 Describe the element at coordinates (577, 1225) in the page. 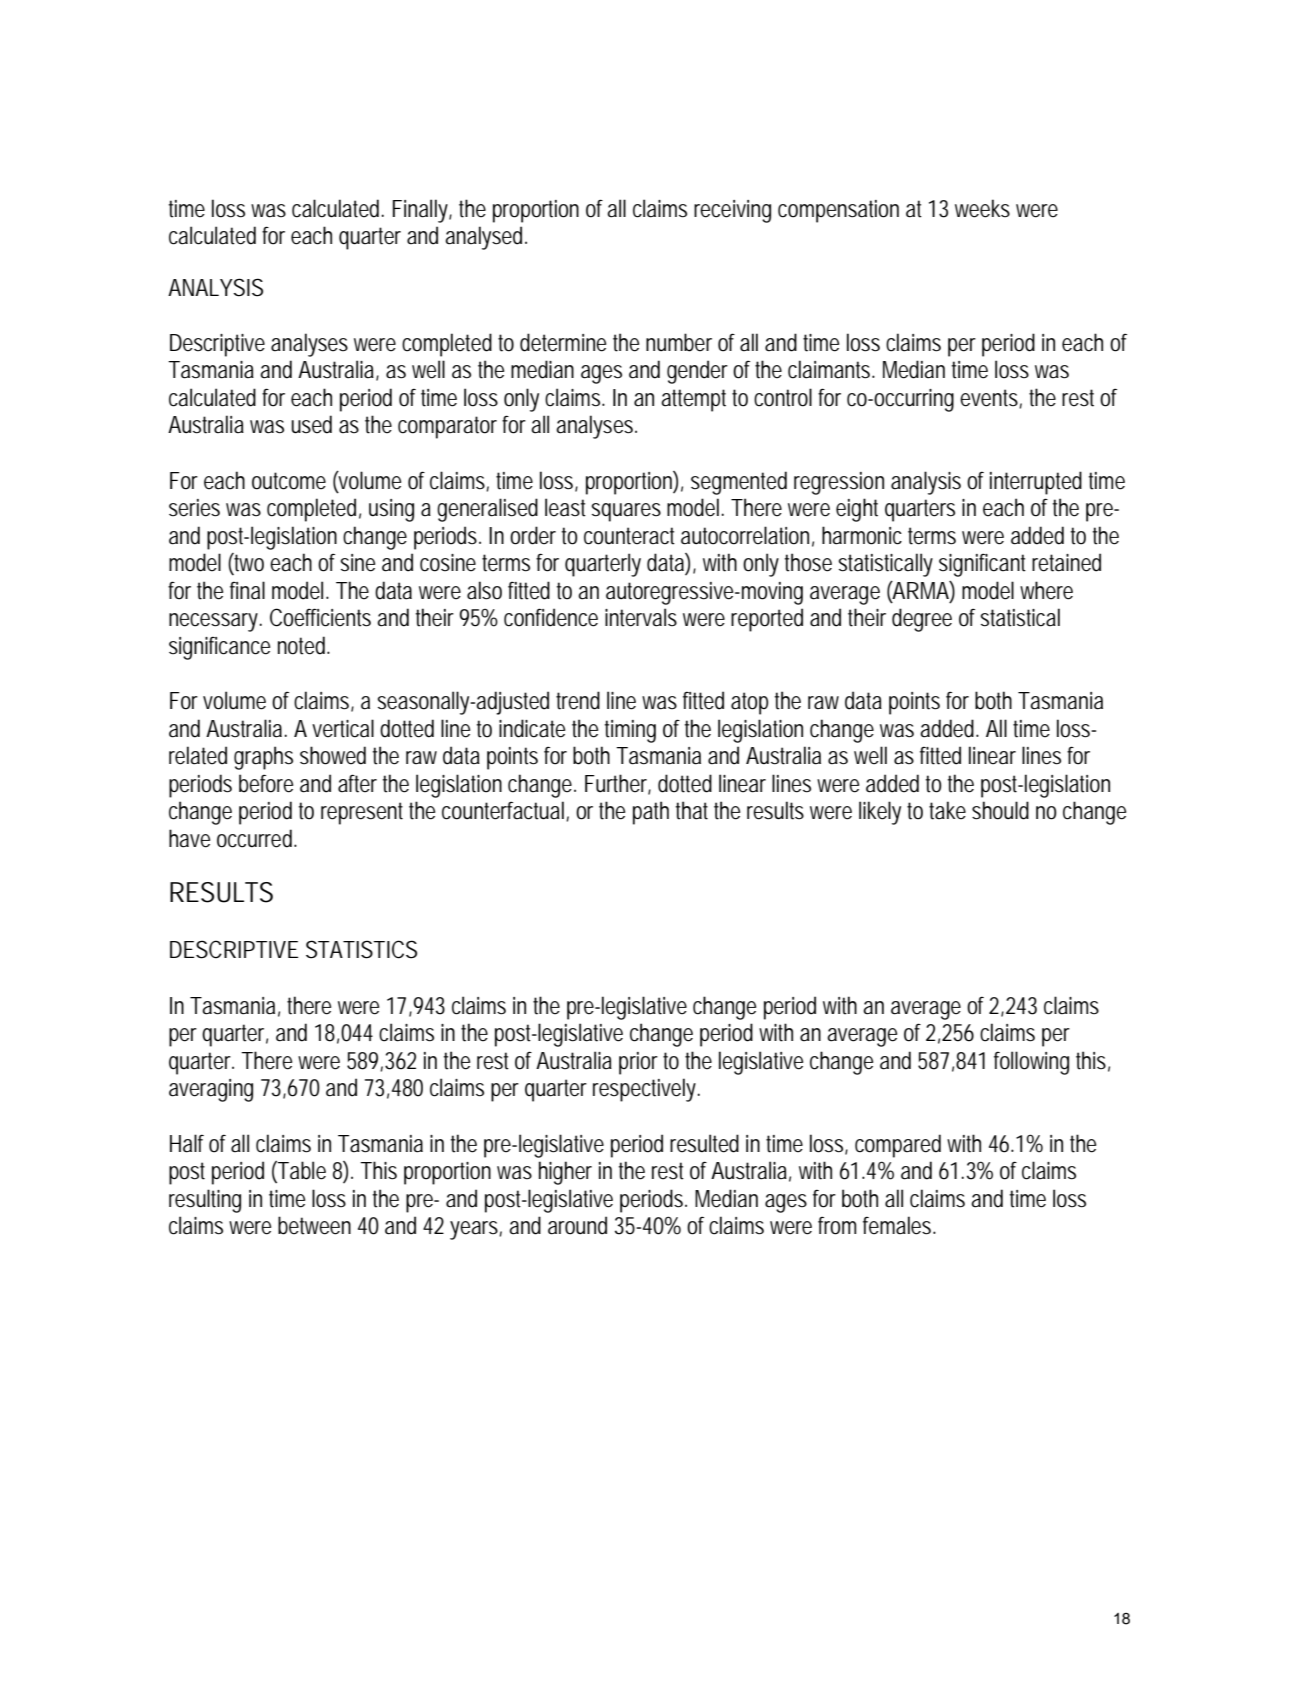

I see `around` at that location.
